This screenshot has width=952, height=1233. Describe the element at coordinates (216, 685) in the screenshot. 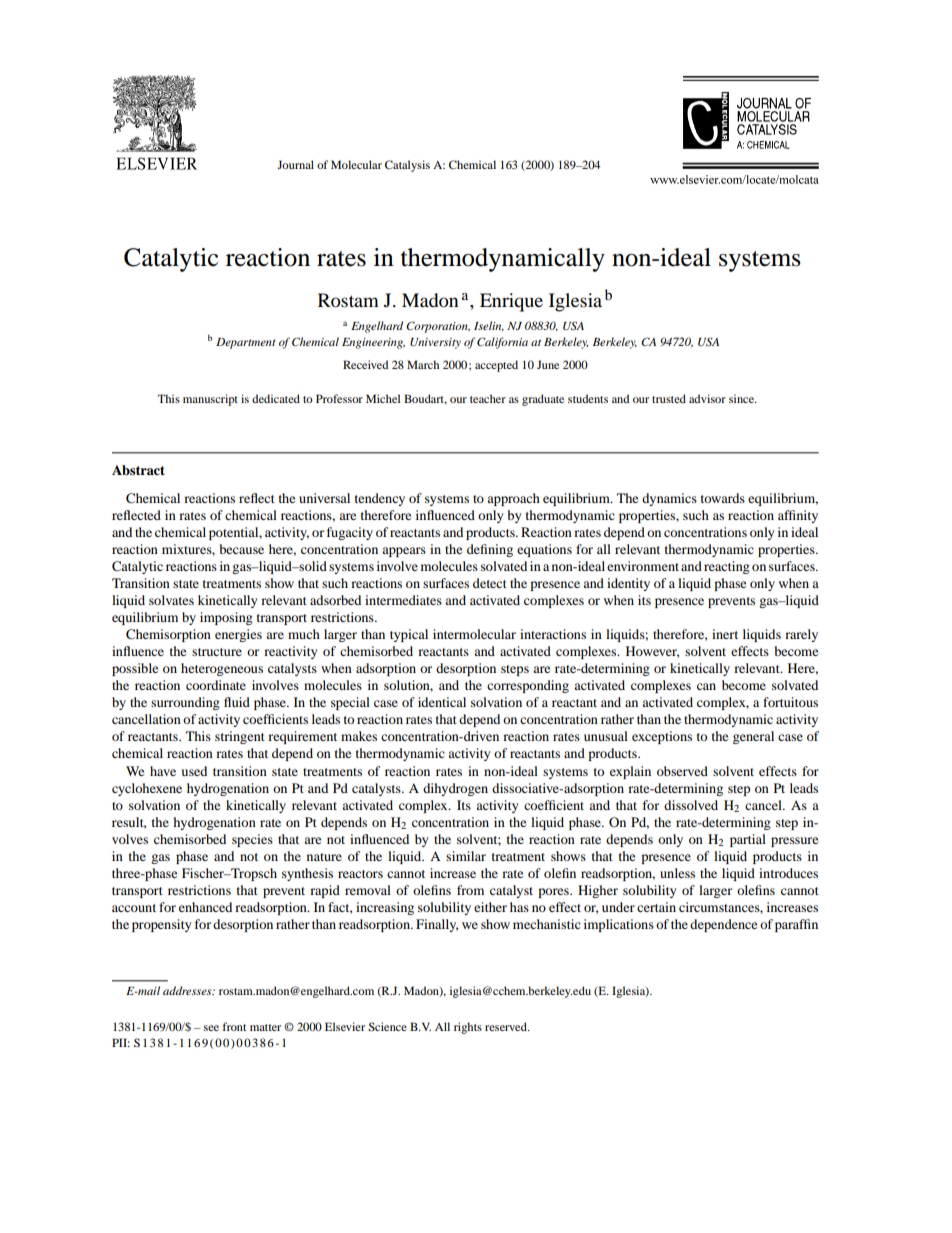

I see `coordinate` at that location.
